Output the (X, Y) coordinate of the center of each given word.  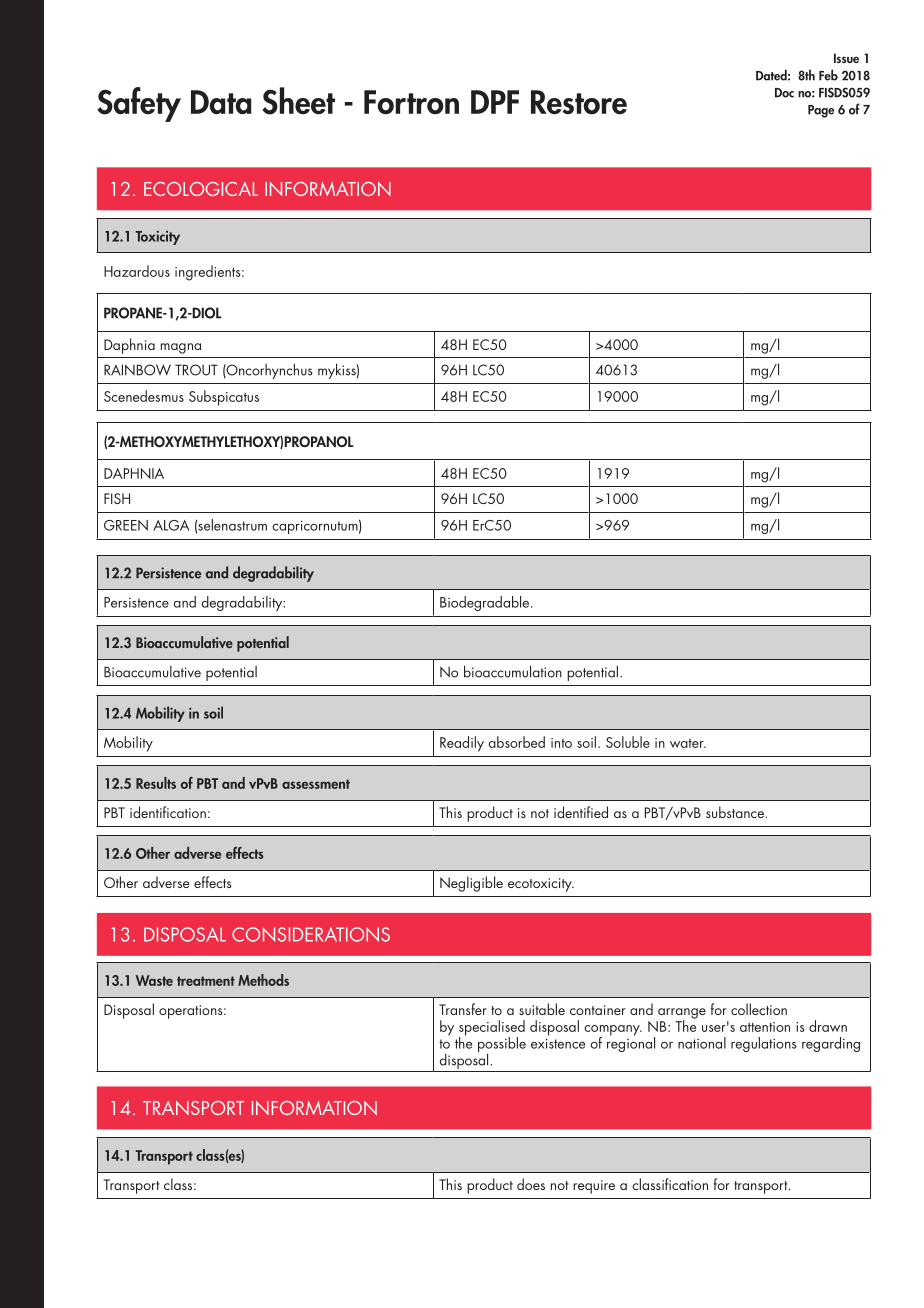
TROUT (196, 370)
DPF (495, 102)
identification (168, 812)
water (688, 743)
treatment (206, 981)
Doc (784, 93)
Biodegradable (486, 603)
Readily (462, 744)
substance (736, 812)
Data (221, 102)
